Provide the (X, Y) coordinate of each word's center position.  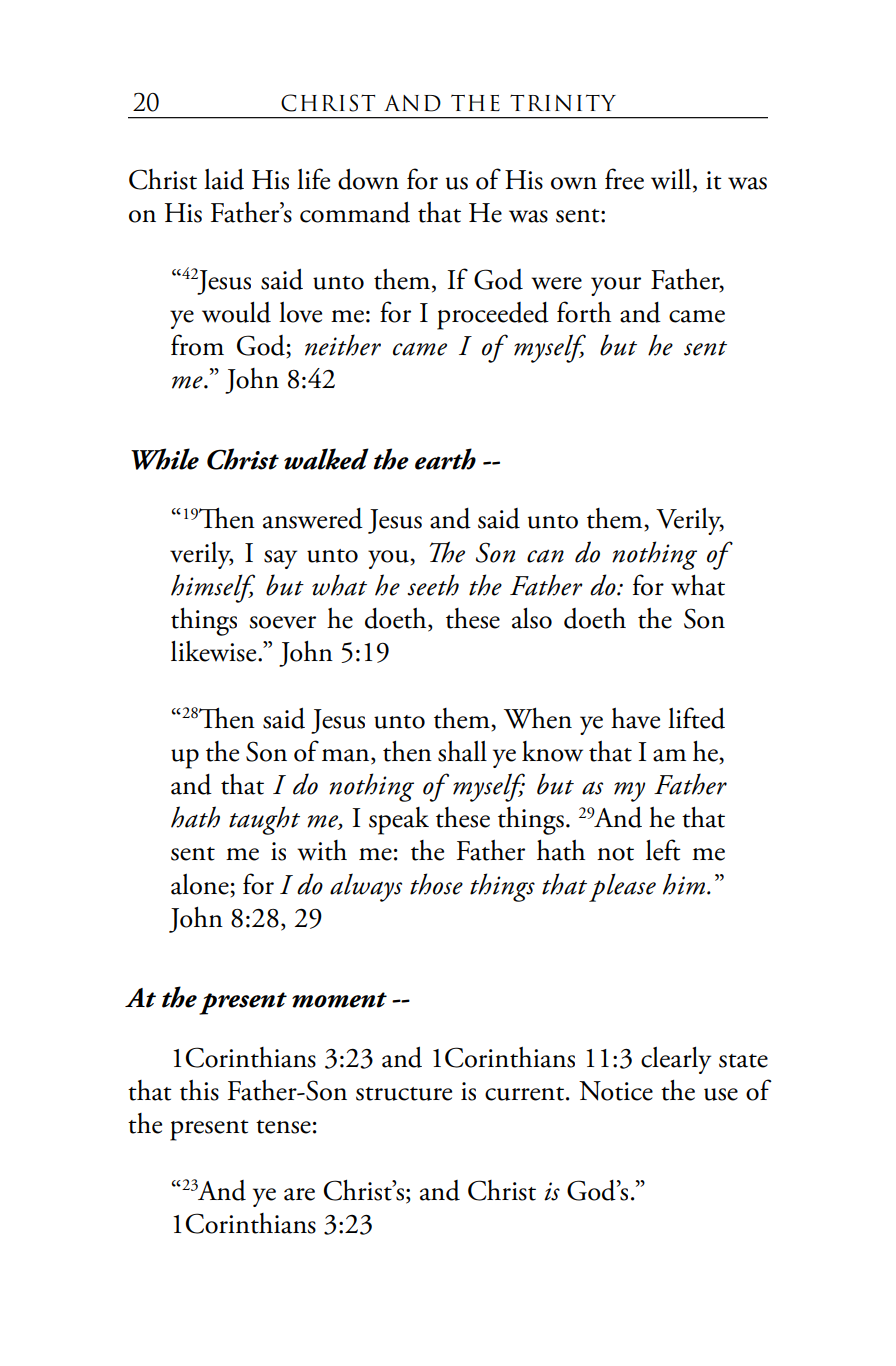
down (368, 179)
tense (283, 1127)
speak (399, 821)
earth (445, 459)
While (165, 459)
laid (224, 179)
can (545, 556)
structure (404, 1094)
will (671, 179)
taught (264, 820)
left (663, 850)
